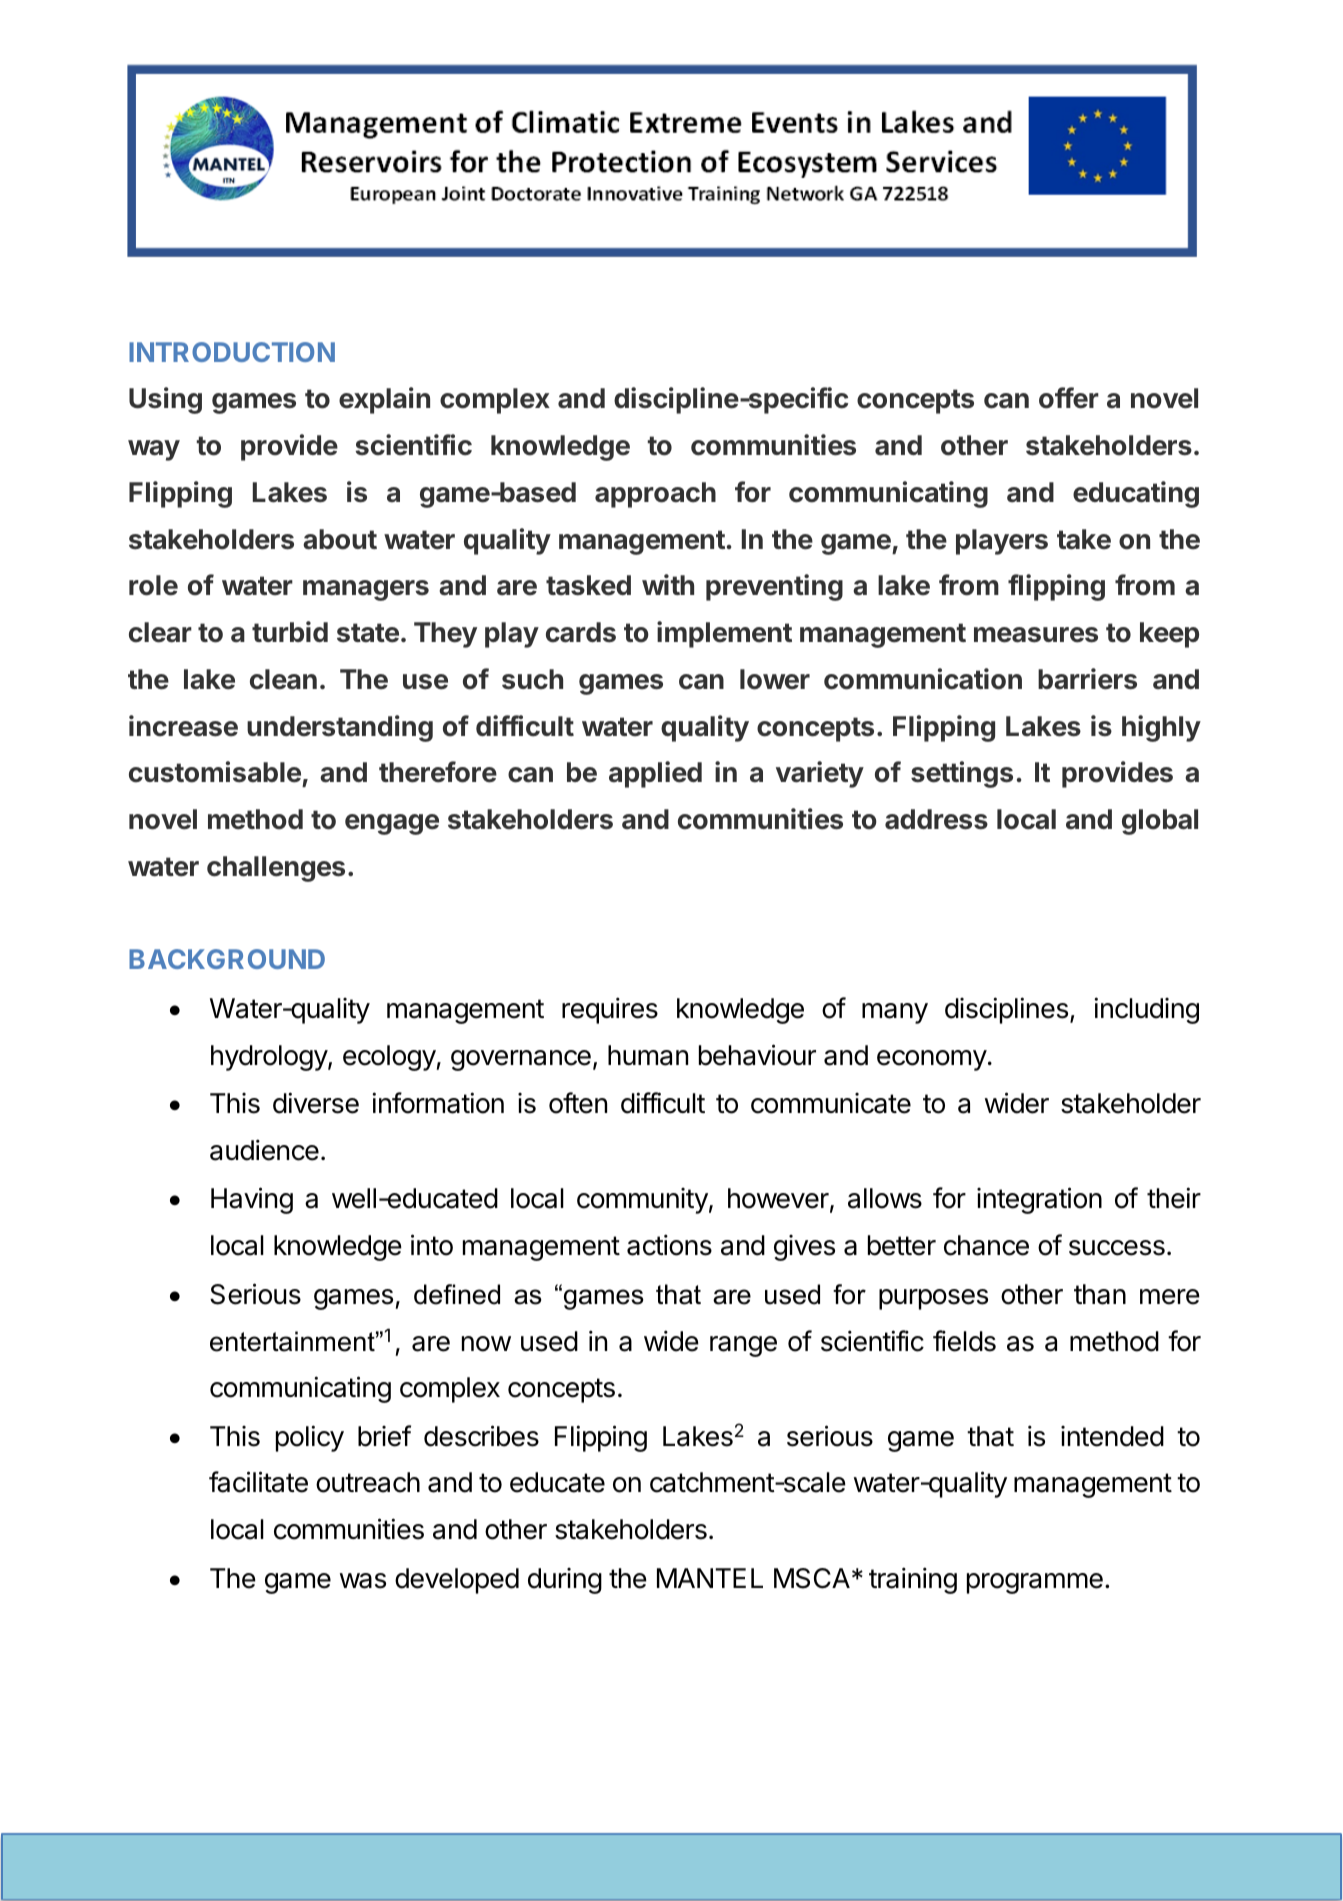 Image resolution: width=1343 pixels, height=1901 pixels. What do you see at coordinates (962, 774) in the image?
I see `settings` at bounding box center [962, 774].
